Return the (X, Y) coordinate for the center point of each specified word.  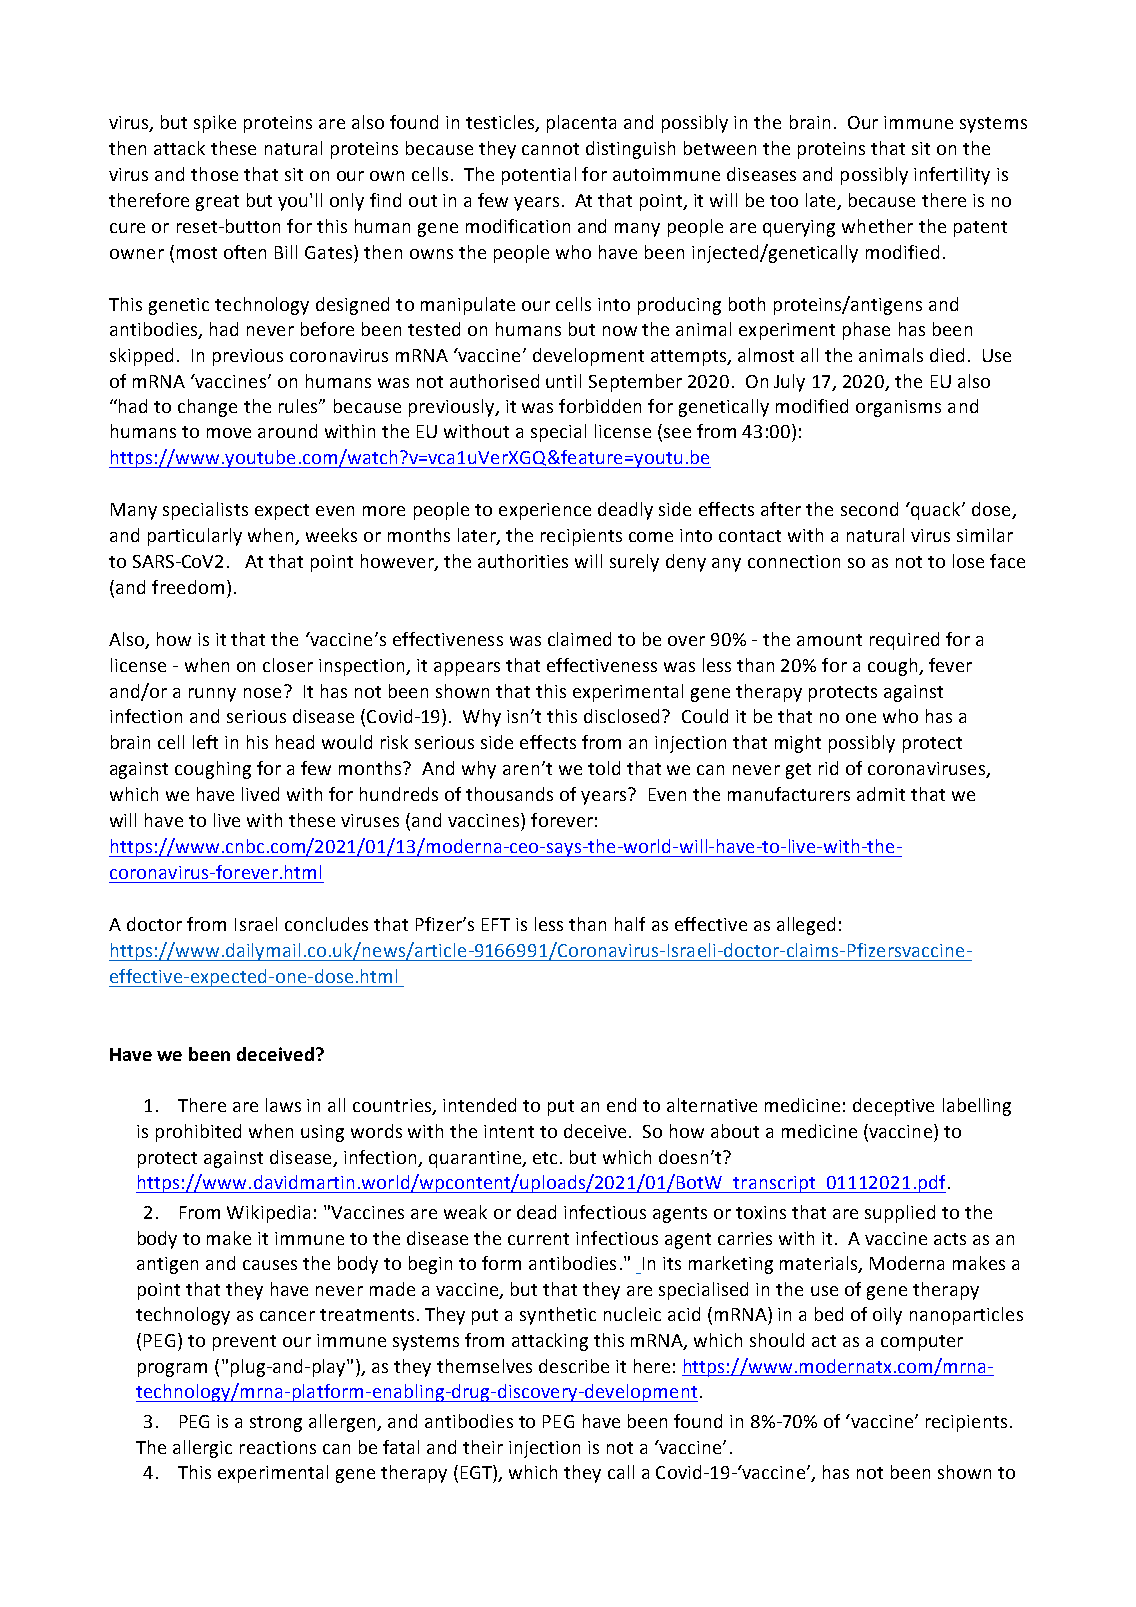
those (214, 174)
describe (574, 1366)
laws (283, 1105)
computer (922, 1343)
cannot (550, 149)
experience (545, 511)
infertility (952, 176)
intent (509, 1131)
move (229, 433)
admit (881, 794)
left (205, 742)
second (869, 509)
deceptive (893, 1107)
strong (276, 1424)
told (604, 768)
